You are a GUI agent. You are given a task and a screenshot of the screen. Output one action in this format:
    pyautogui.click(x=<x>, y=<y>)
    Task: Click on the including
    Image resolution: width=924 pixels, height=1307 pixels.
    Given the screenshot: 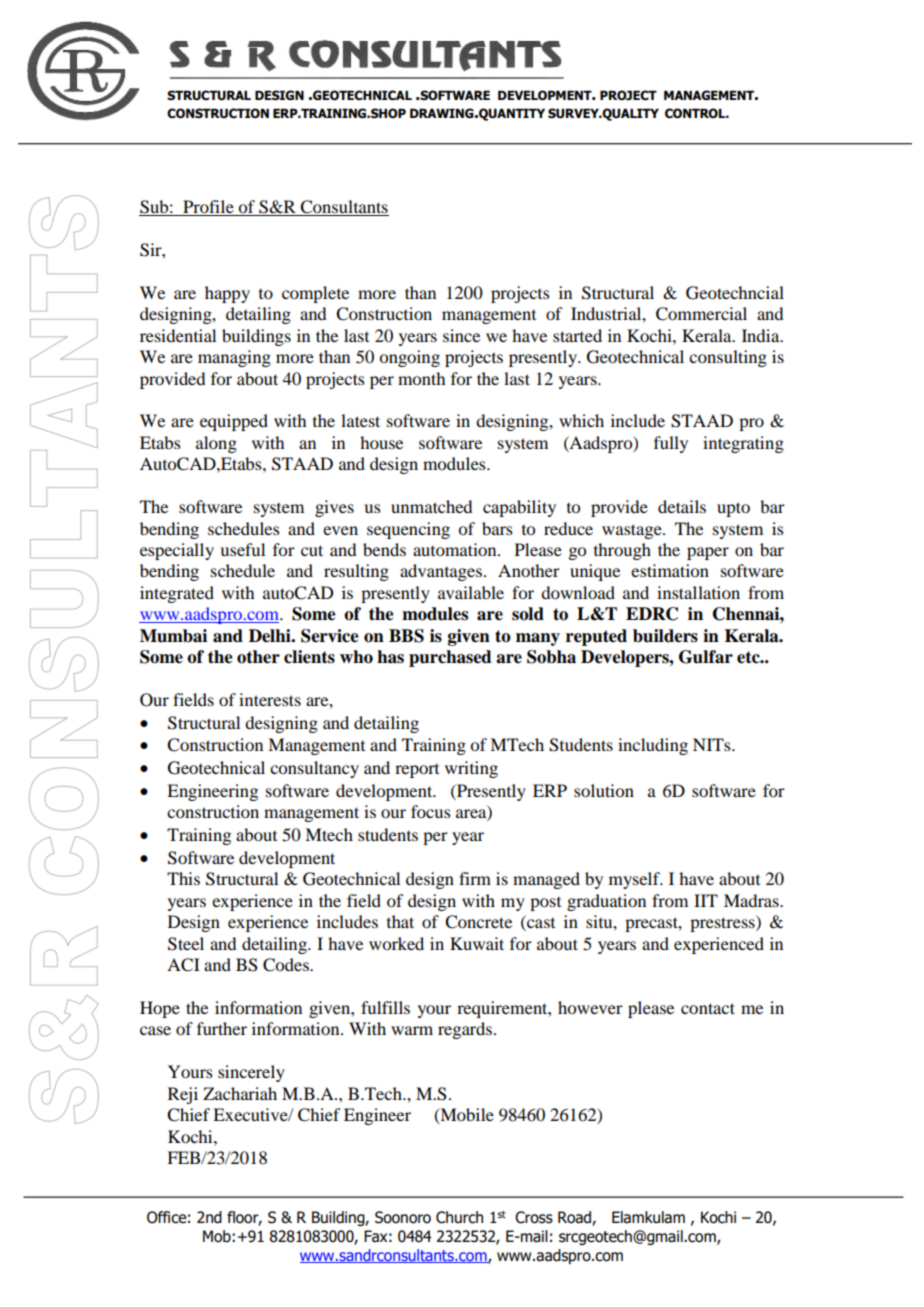 What is the action you would take?
    pyautogui.click(x=653, y=746)
